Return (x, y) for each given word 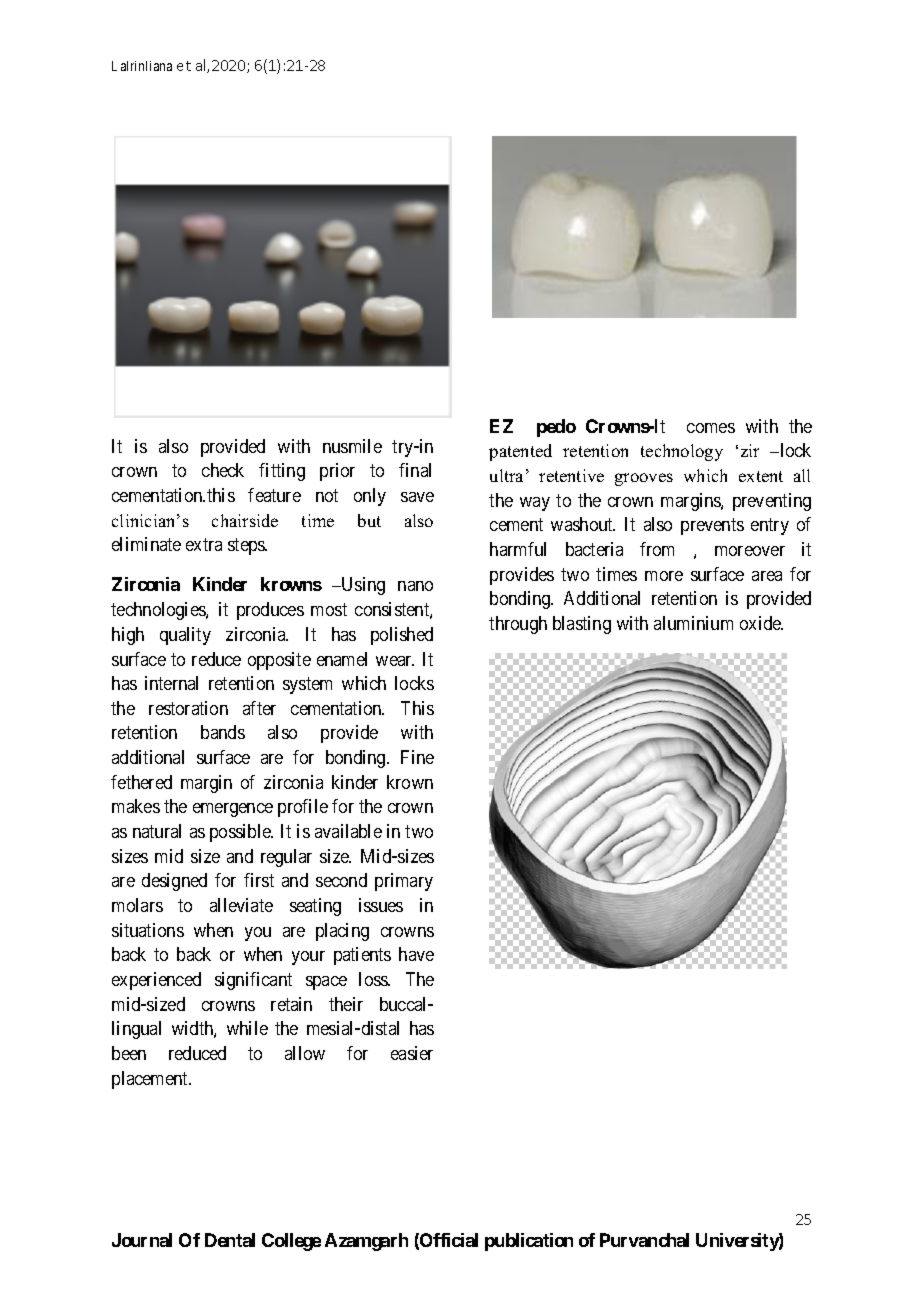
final (415, 470)
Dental (230, 1240)
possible (241, 833)
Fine (417, 757)
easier (412, 1053)
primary (404, 882)
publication (529, 1242)
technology (682, 452)
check (223, 470)
